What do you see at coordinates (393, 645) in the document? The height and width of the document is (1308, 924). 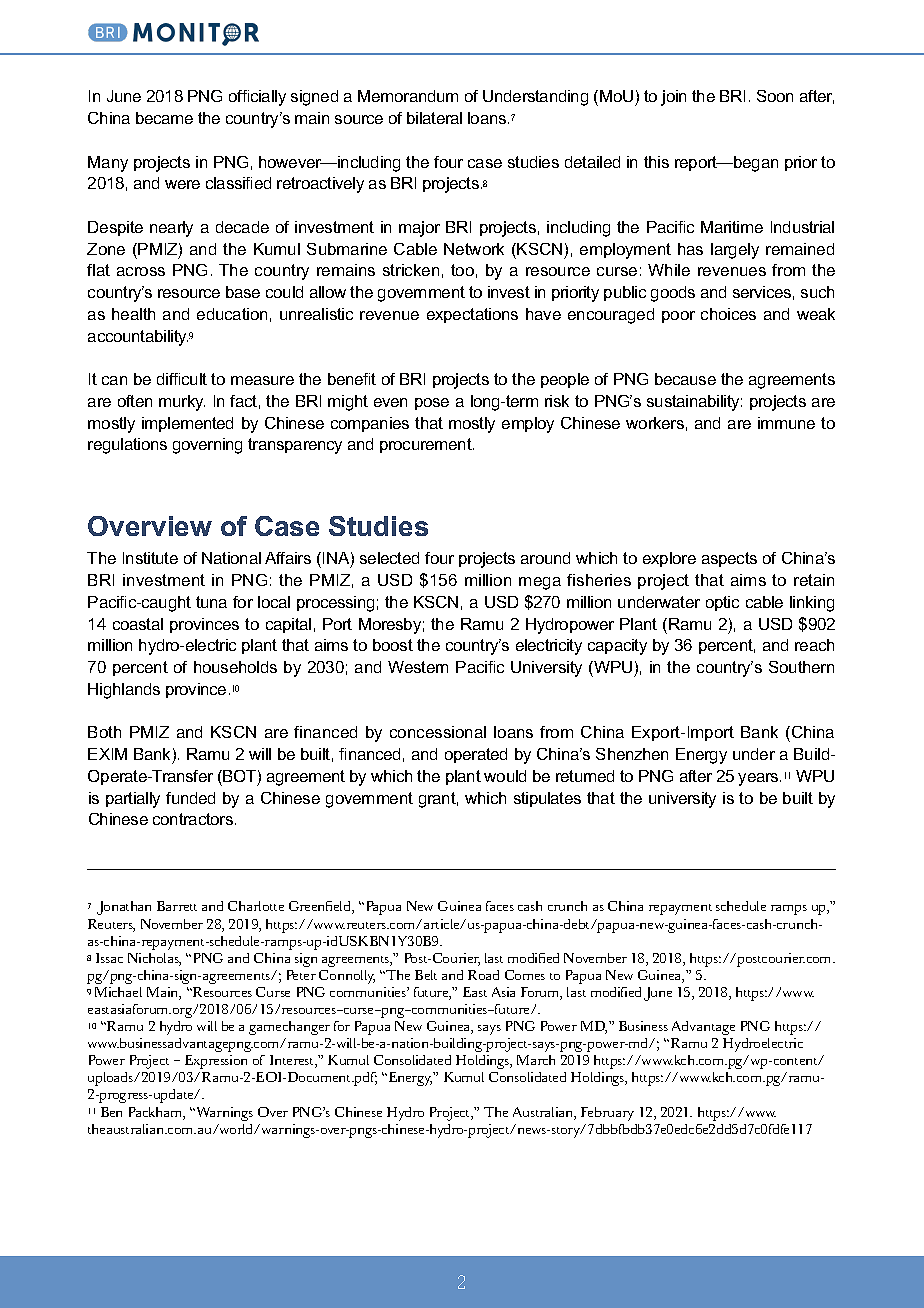 I see `boost` at bounding box center [393, 645].
